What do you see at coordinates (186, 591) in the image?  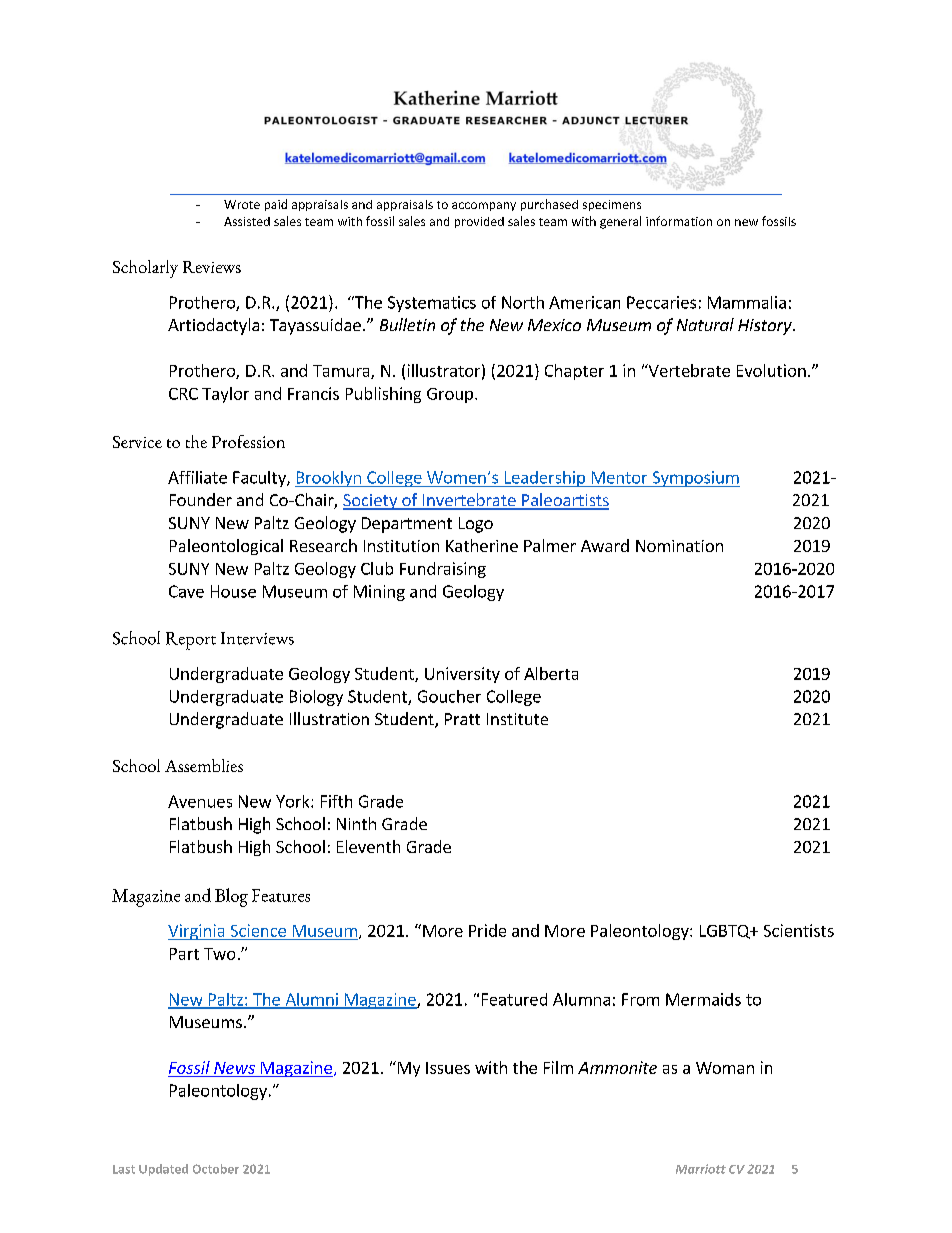 I see `Cave` at bounding box center [186, 591].
